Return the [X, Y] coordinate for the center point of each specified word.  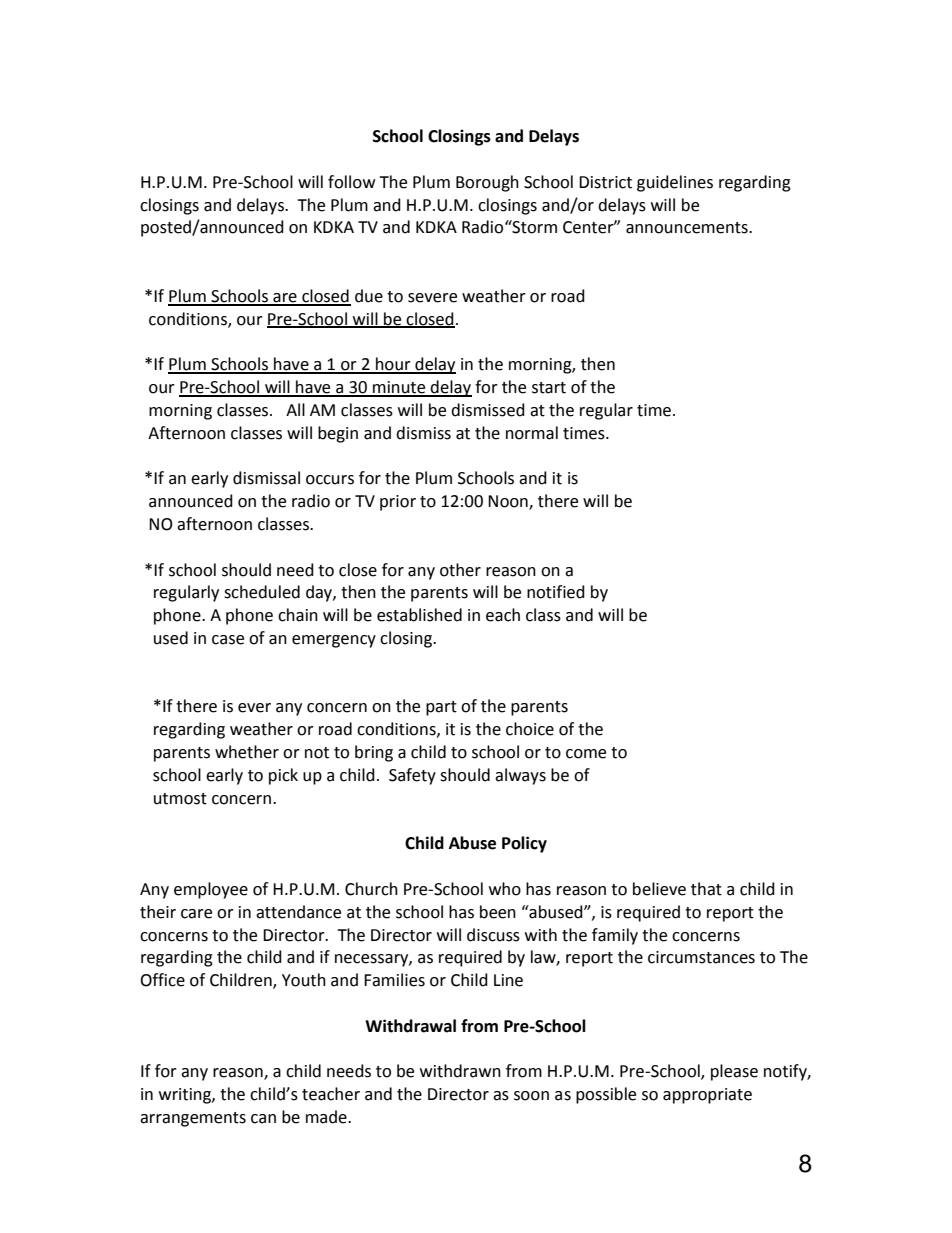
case [228, 640]
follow [351, 182]
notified [556, 592]
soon [531, 1096]
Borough [487, 183]
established [419, 615]
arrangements [193, 1119]
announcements [688, 228]
